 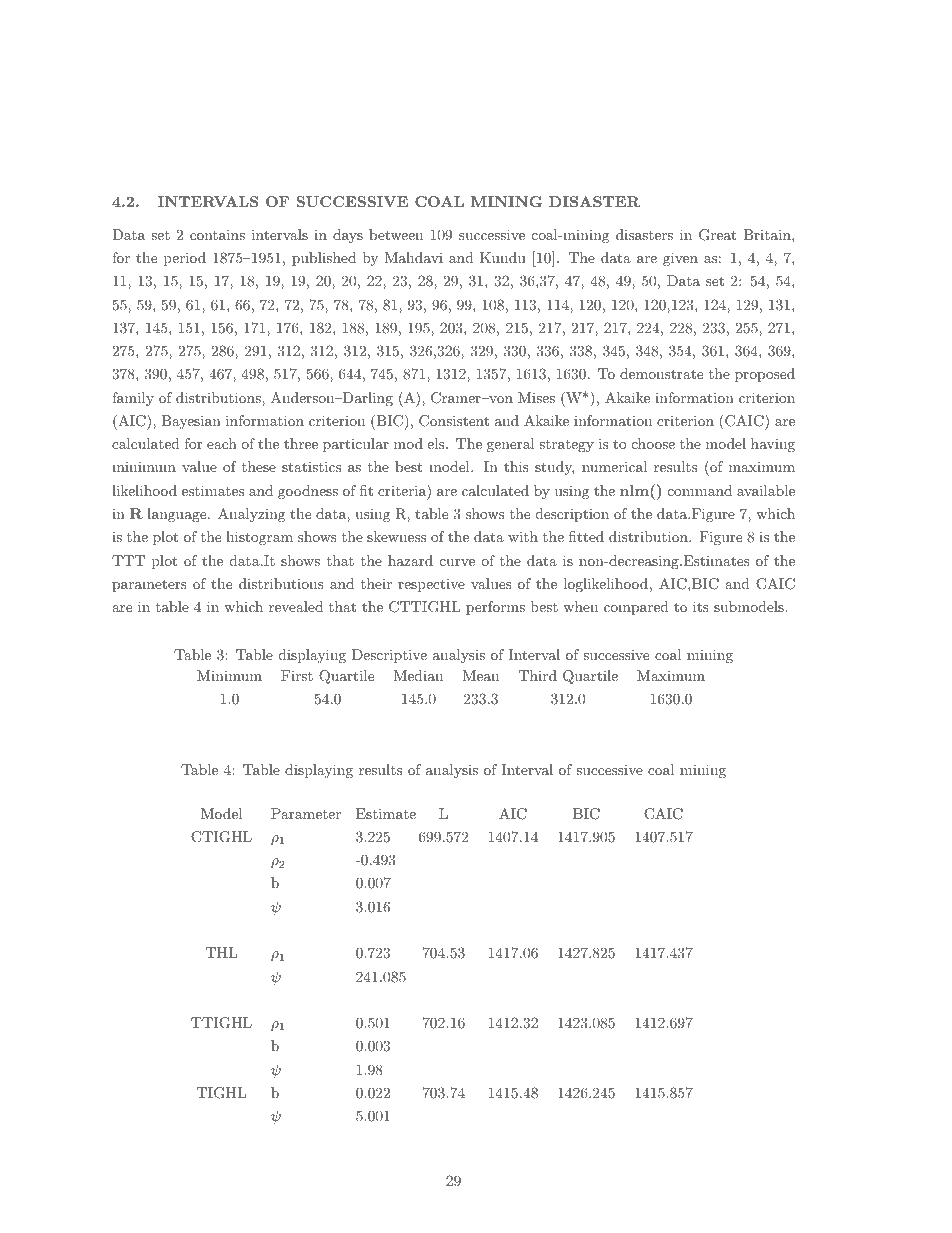 What do you see at coordinates (653, 443) in the screenshot?
I see `choose` at bounding box center [653, 443].
